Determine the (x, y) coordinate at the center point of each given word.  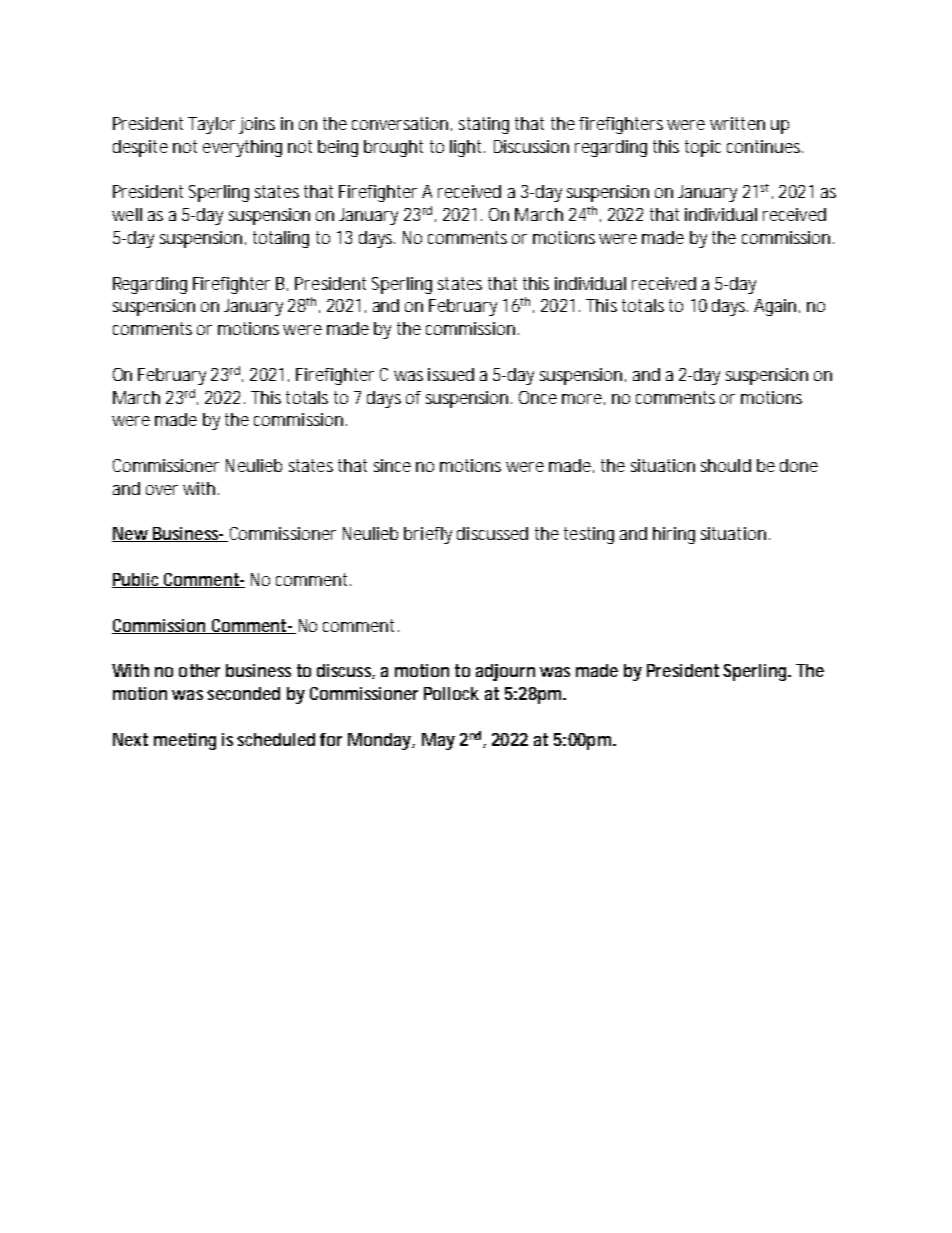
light (465, 148)
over (162, 490)
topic (703, 148)
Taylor (211, 125)
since (392, 465)
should (726, 465)
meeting (185, 741)
